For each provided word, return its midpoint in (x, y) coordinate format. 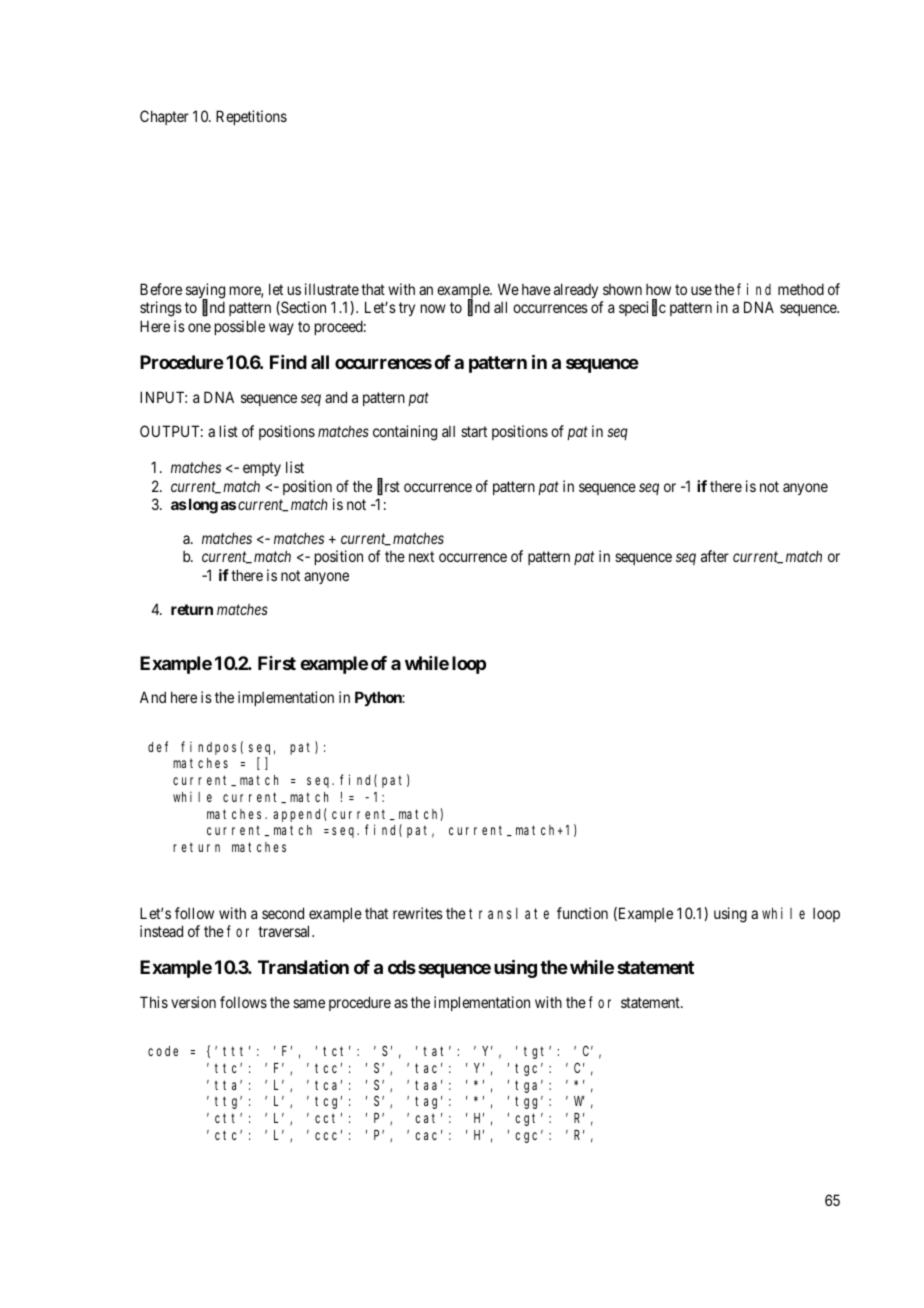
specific (642, 308)
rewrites (418, 913)
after (715, 556)
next (421, 557)
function (582, 913)
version (193, 1002)
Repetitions (251, 117)
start (474, 431)
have (536, 289)
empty (262, 469)
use (701, 290)
